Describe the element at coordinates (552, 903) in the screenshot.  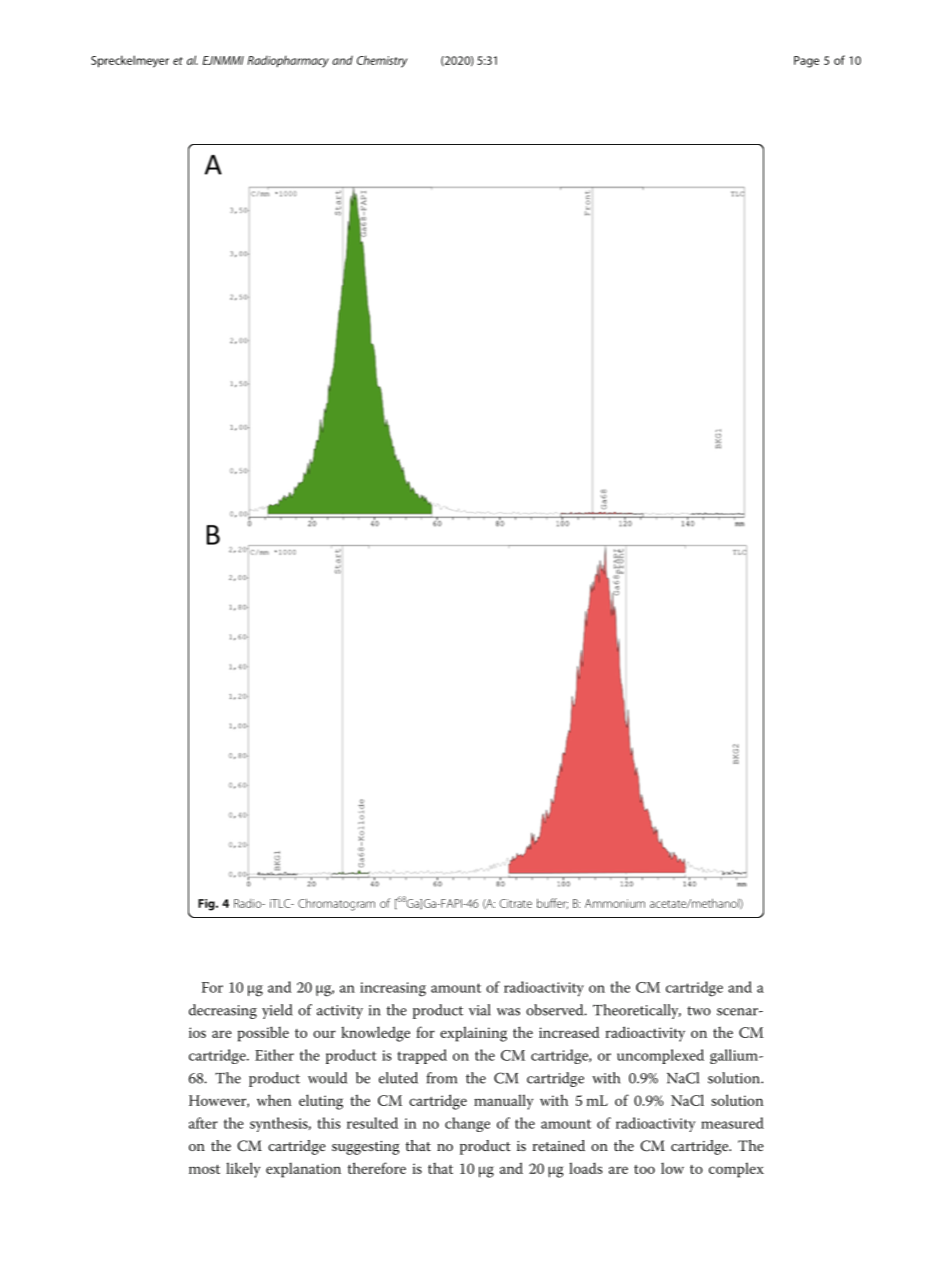
I see `buffer` at that location.
